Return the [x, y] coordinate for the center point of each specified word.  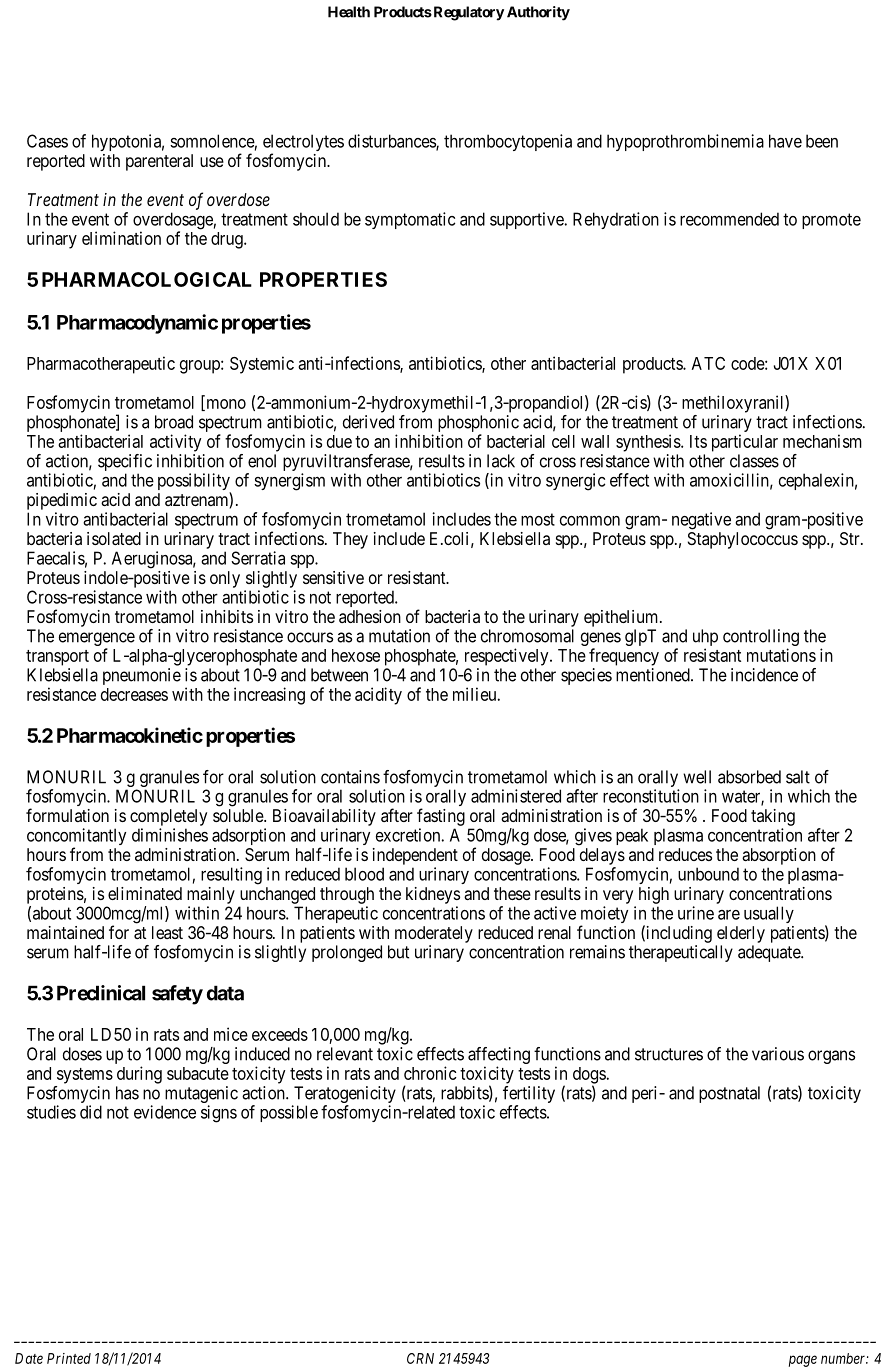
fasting [441, 817]
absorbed [749, 777]
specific [125, 462]
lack [501, 461]
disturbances [392, 142]
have [785, 141]
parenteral [159, 162]
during [139, 1075]
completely [168, 817]
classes [754, 461]
